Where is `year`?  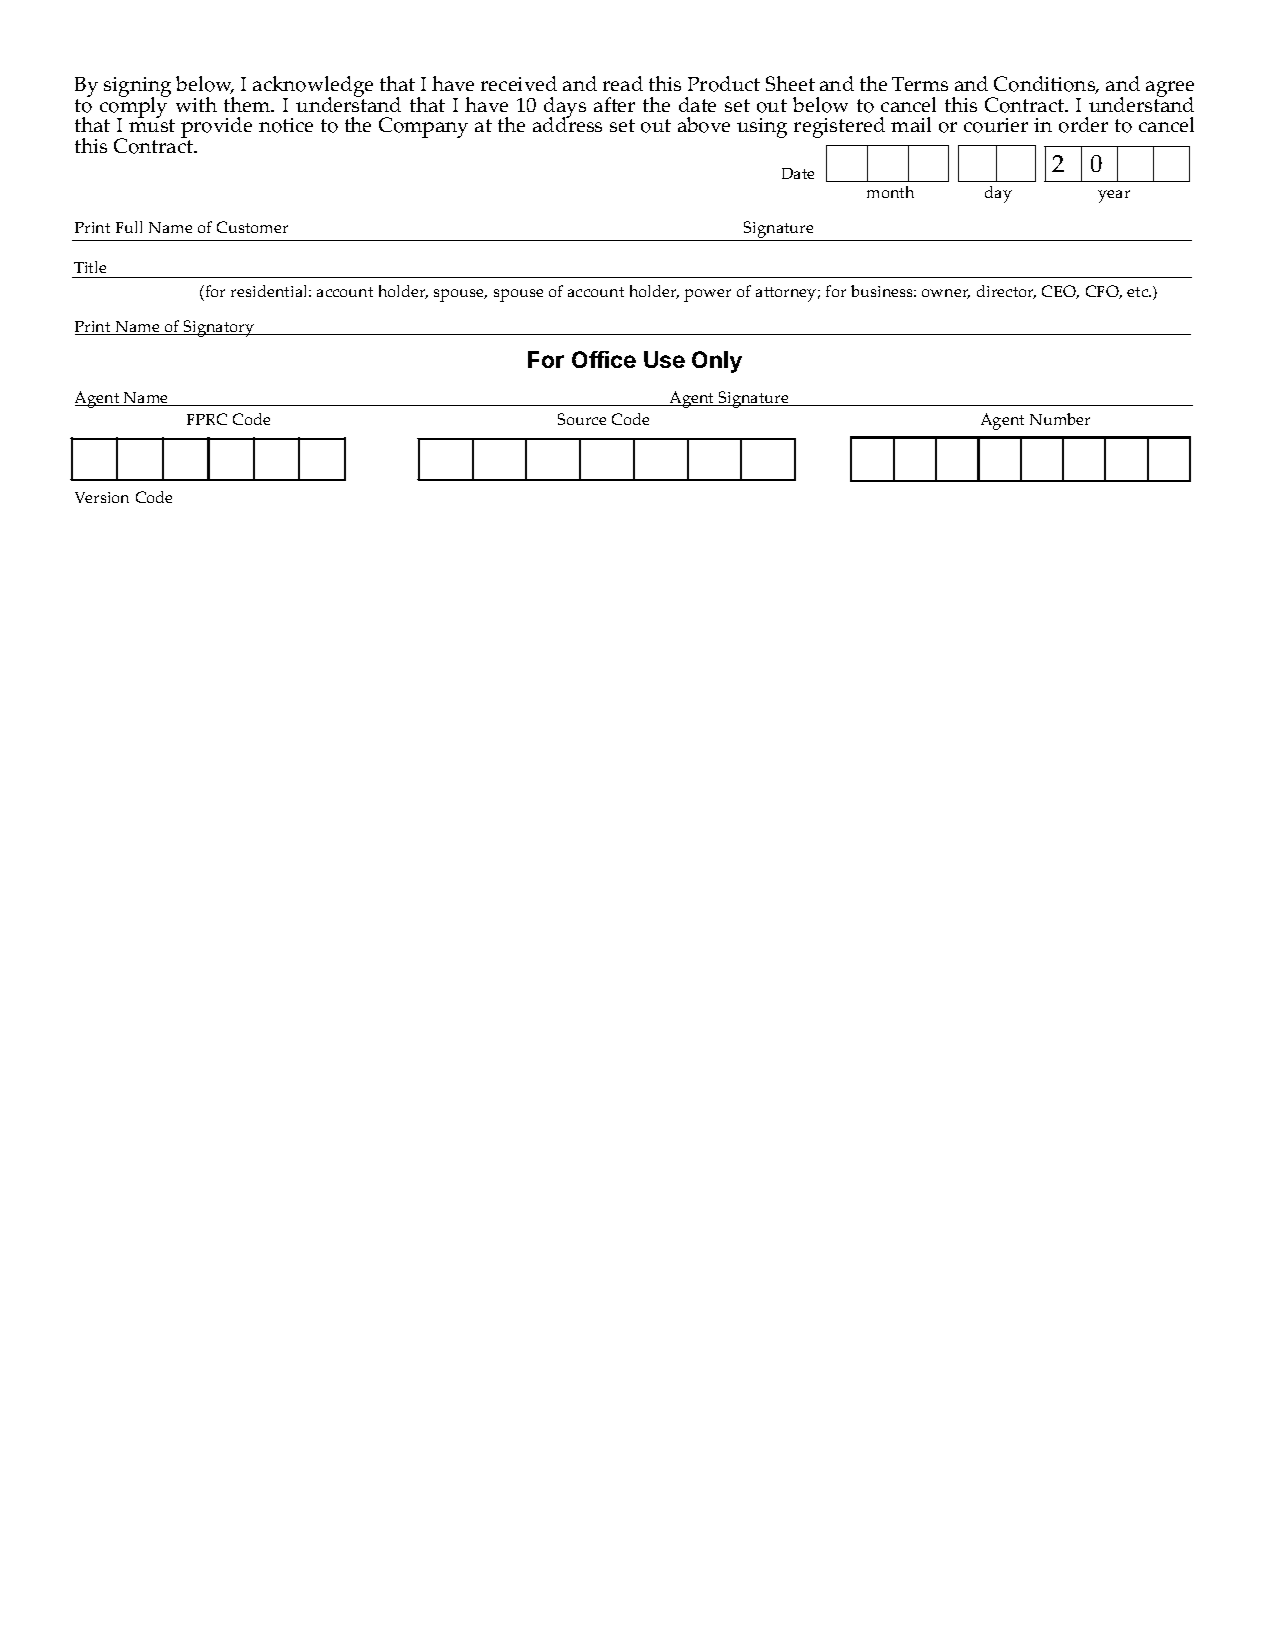
year is located at coordinates (1114, 196).
